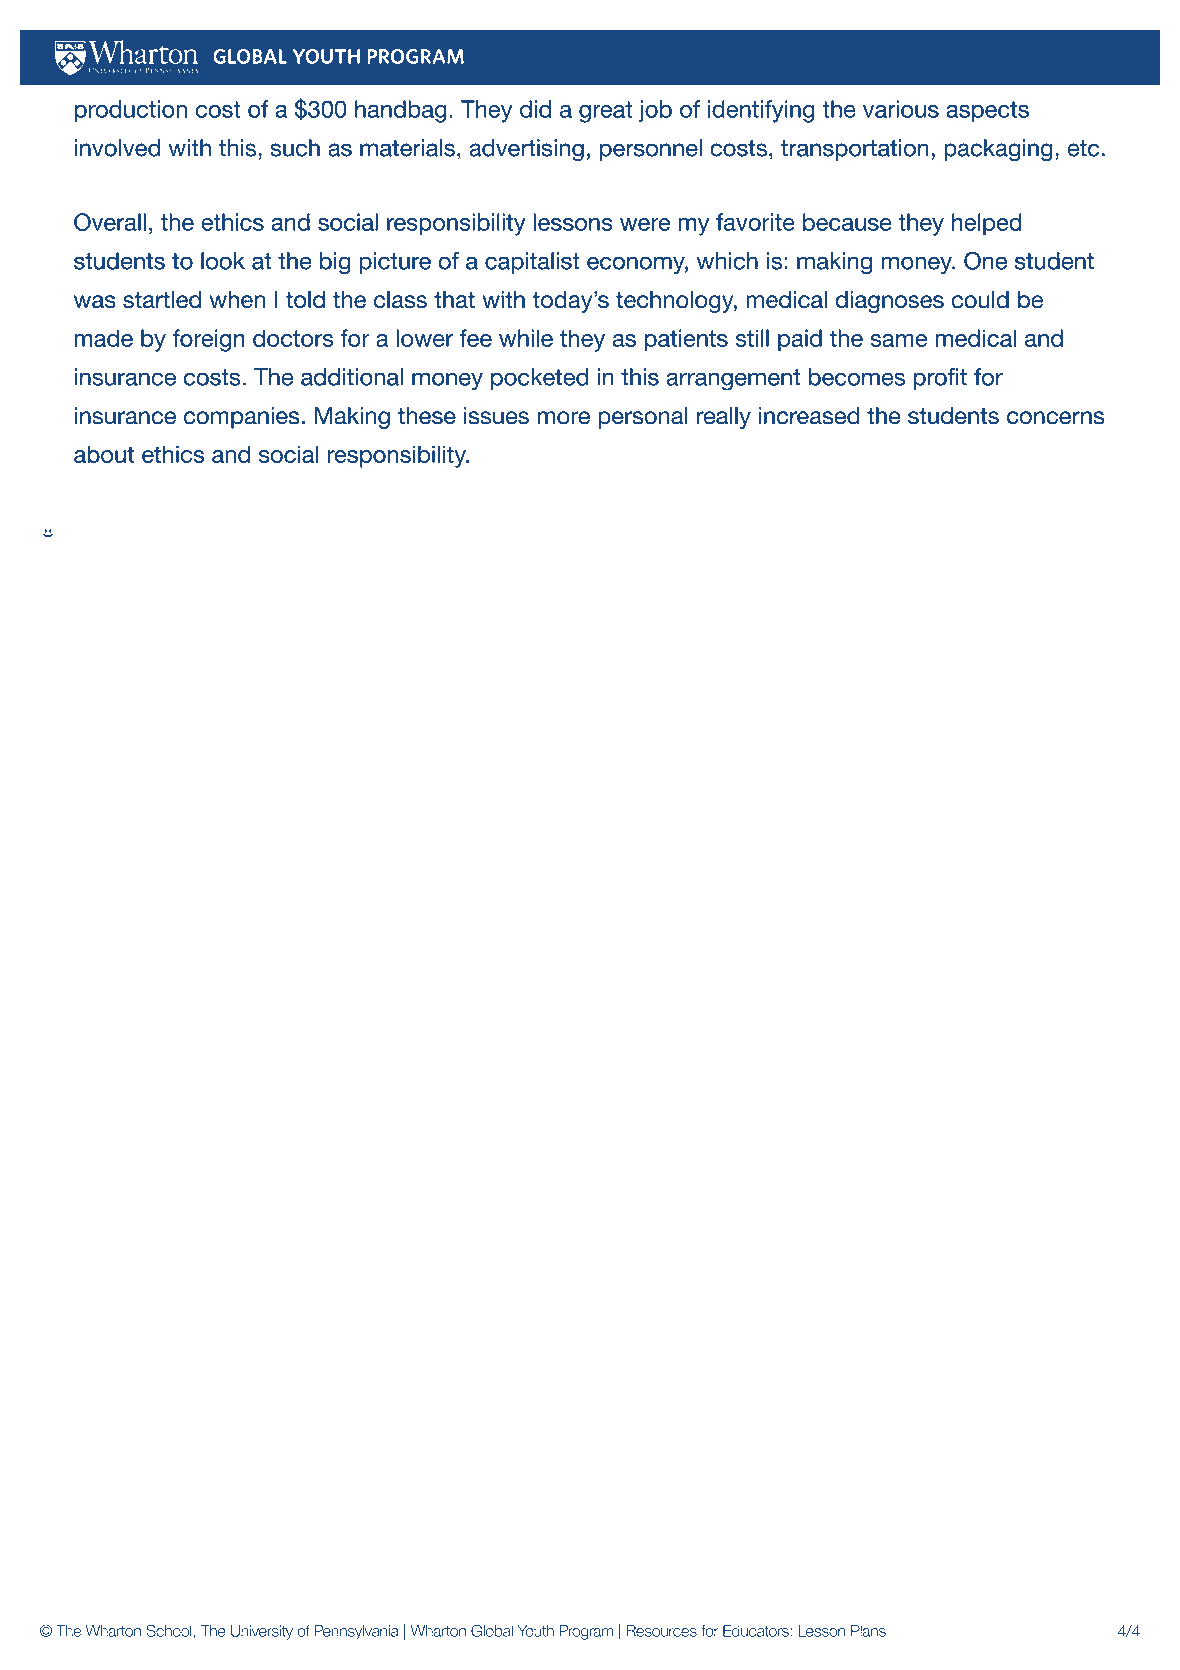 The height and width of the page is (1670, 1180). I want to click on such, so click(295, 148).
